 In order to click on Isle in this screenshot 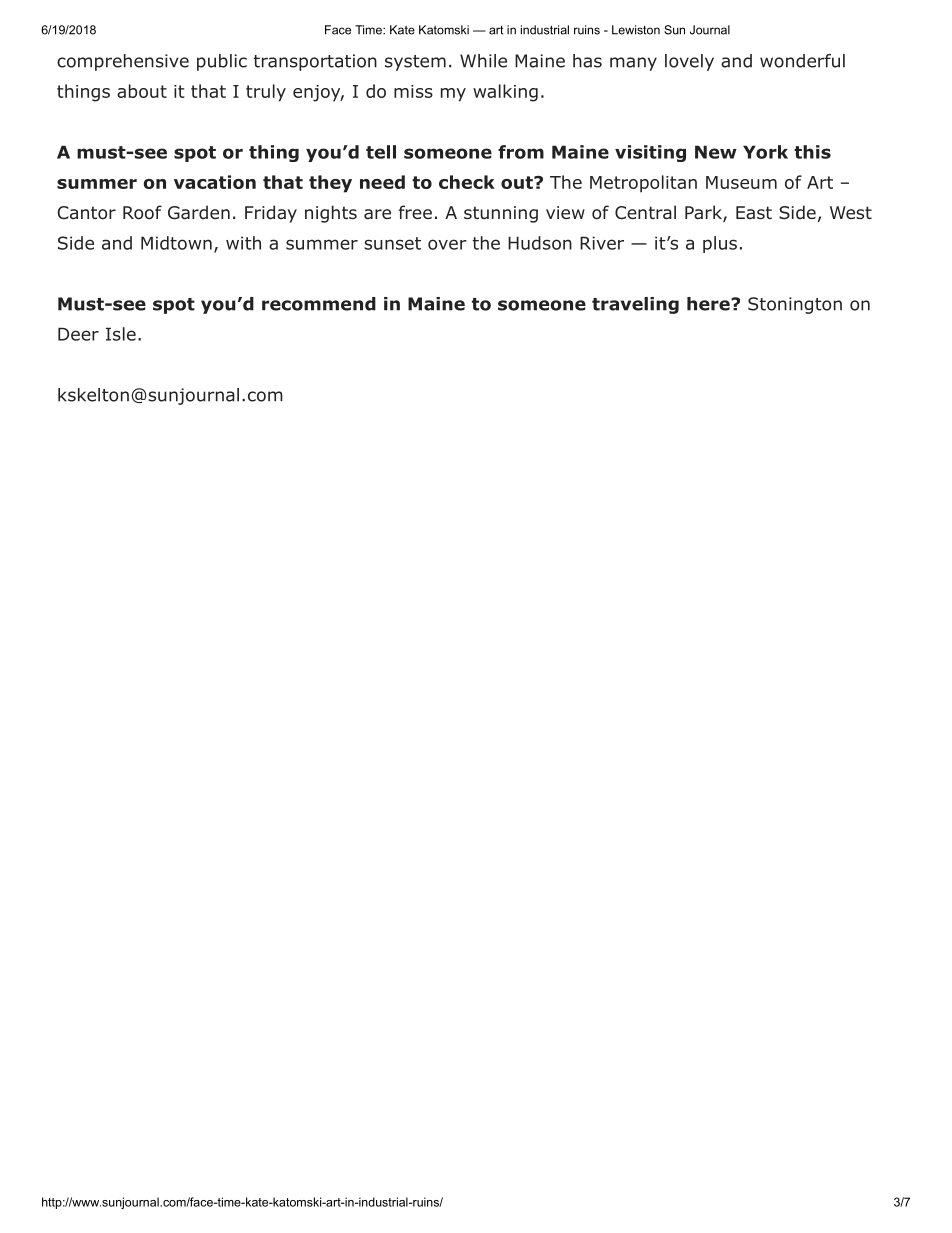, I will do `click(121, 334)`.
